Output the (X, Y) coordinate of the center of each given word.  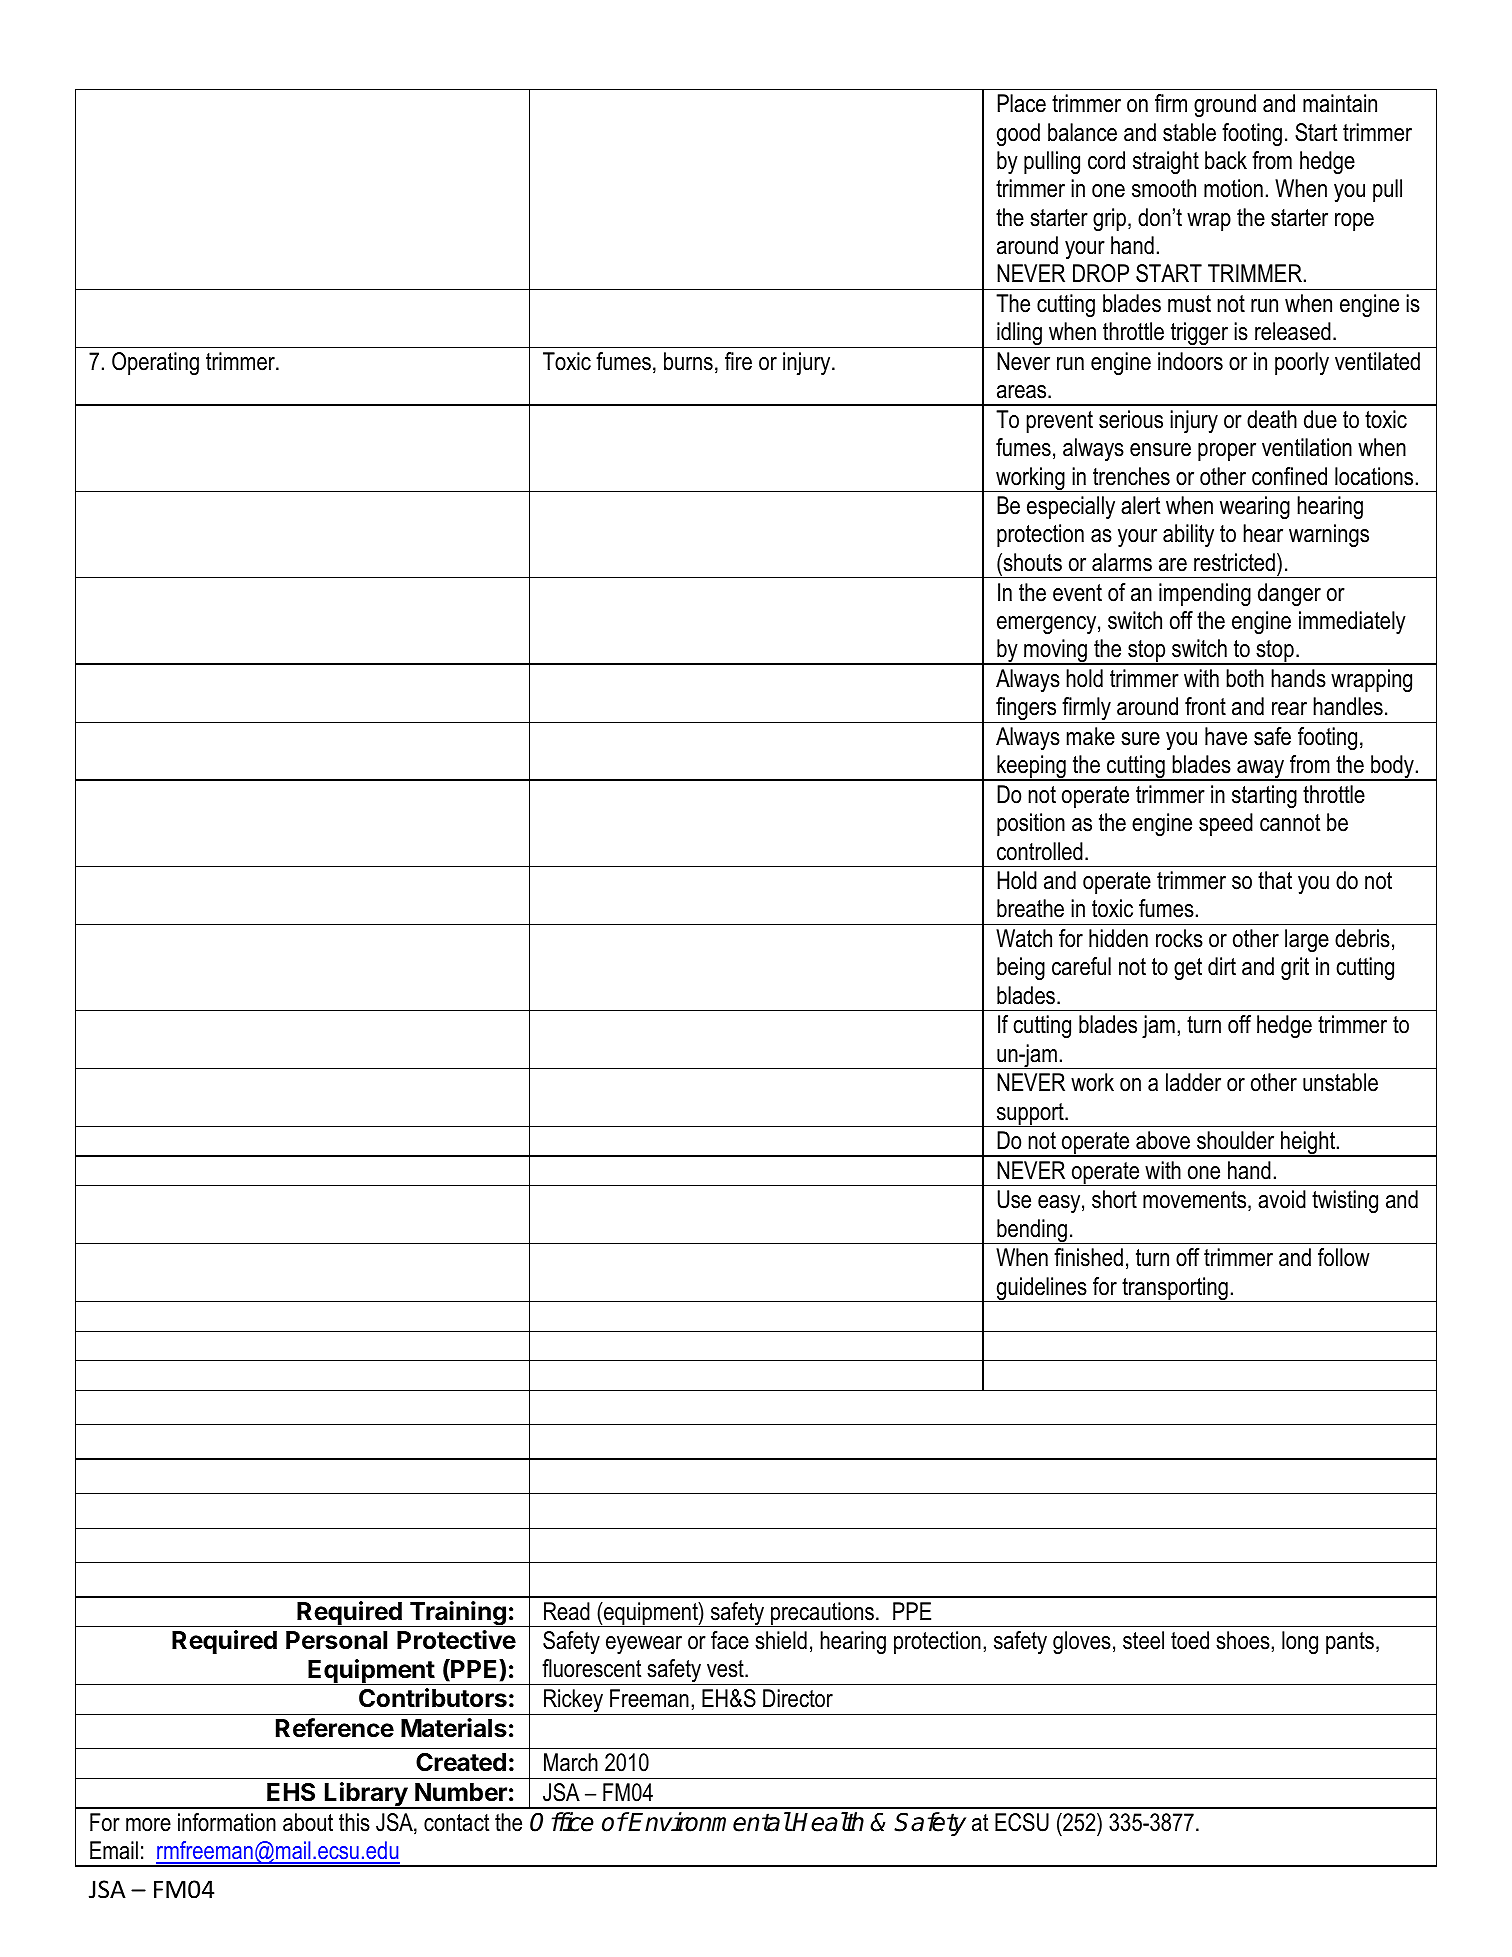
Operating (155, 363)
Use (1014, 1199)
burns (688, 361)
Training (458, 1614)
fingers (1026, 710)
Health (828, 1822)
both (1245, 678)
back (1226, 160)
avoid (1282, 1199)
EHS (291, 1792)
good (1018, 134)
